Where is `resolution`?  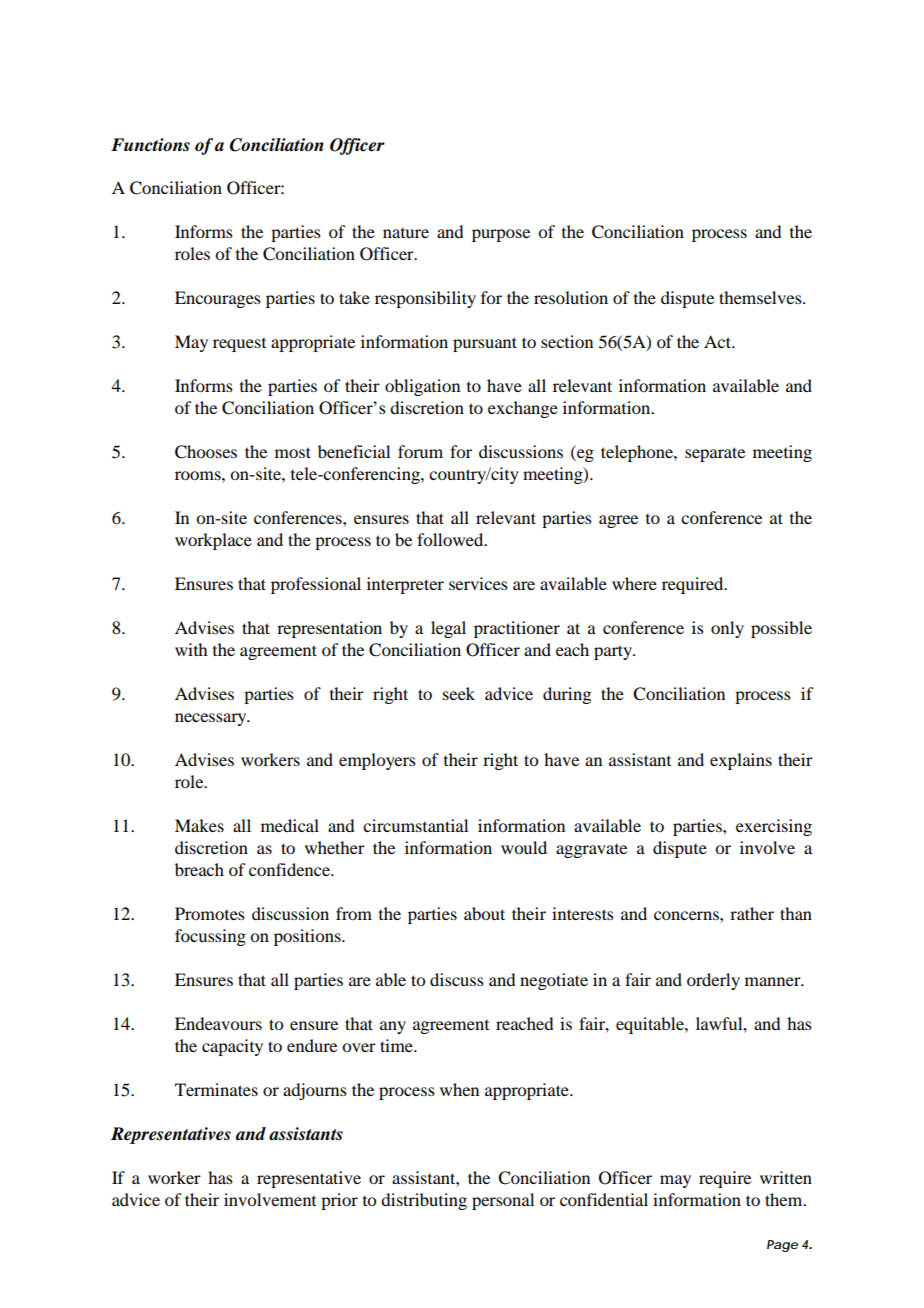
resolution is located at coordinates (571, 297).
